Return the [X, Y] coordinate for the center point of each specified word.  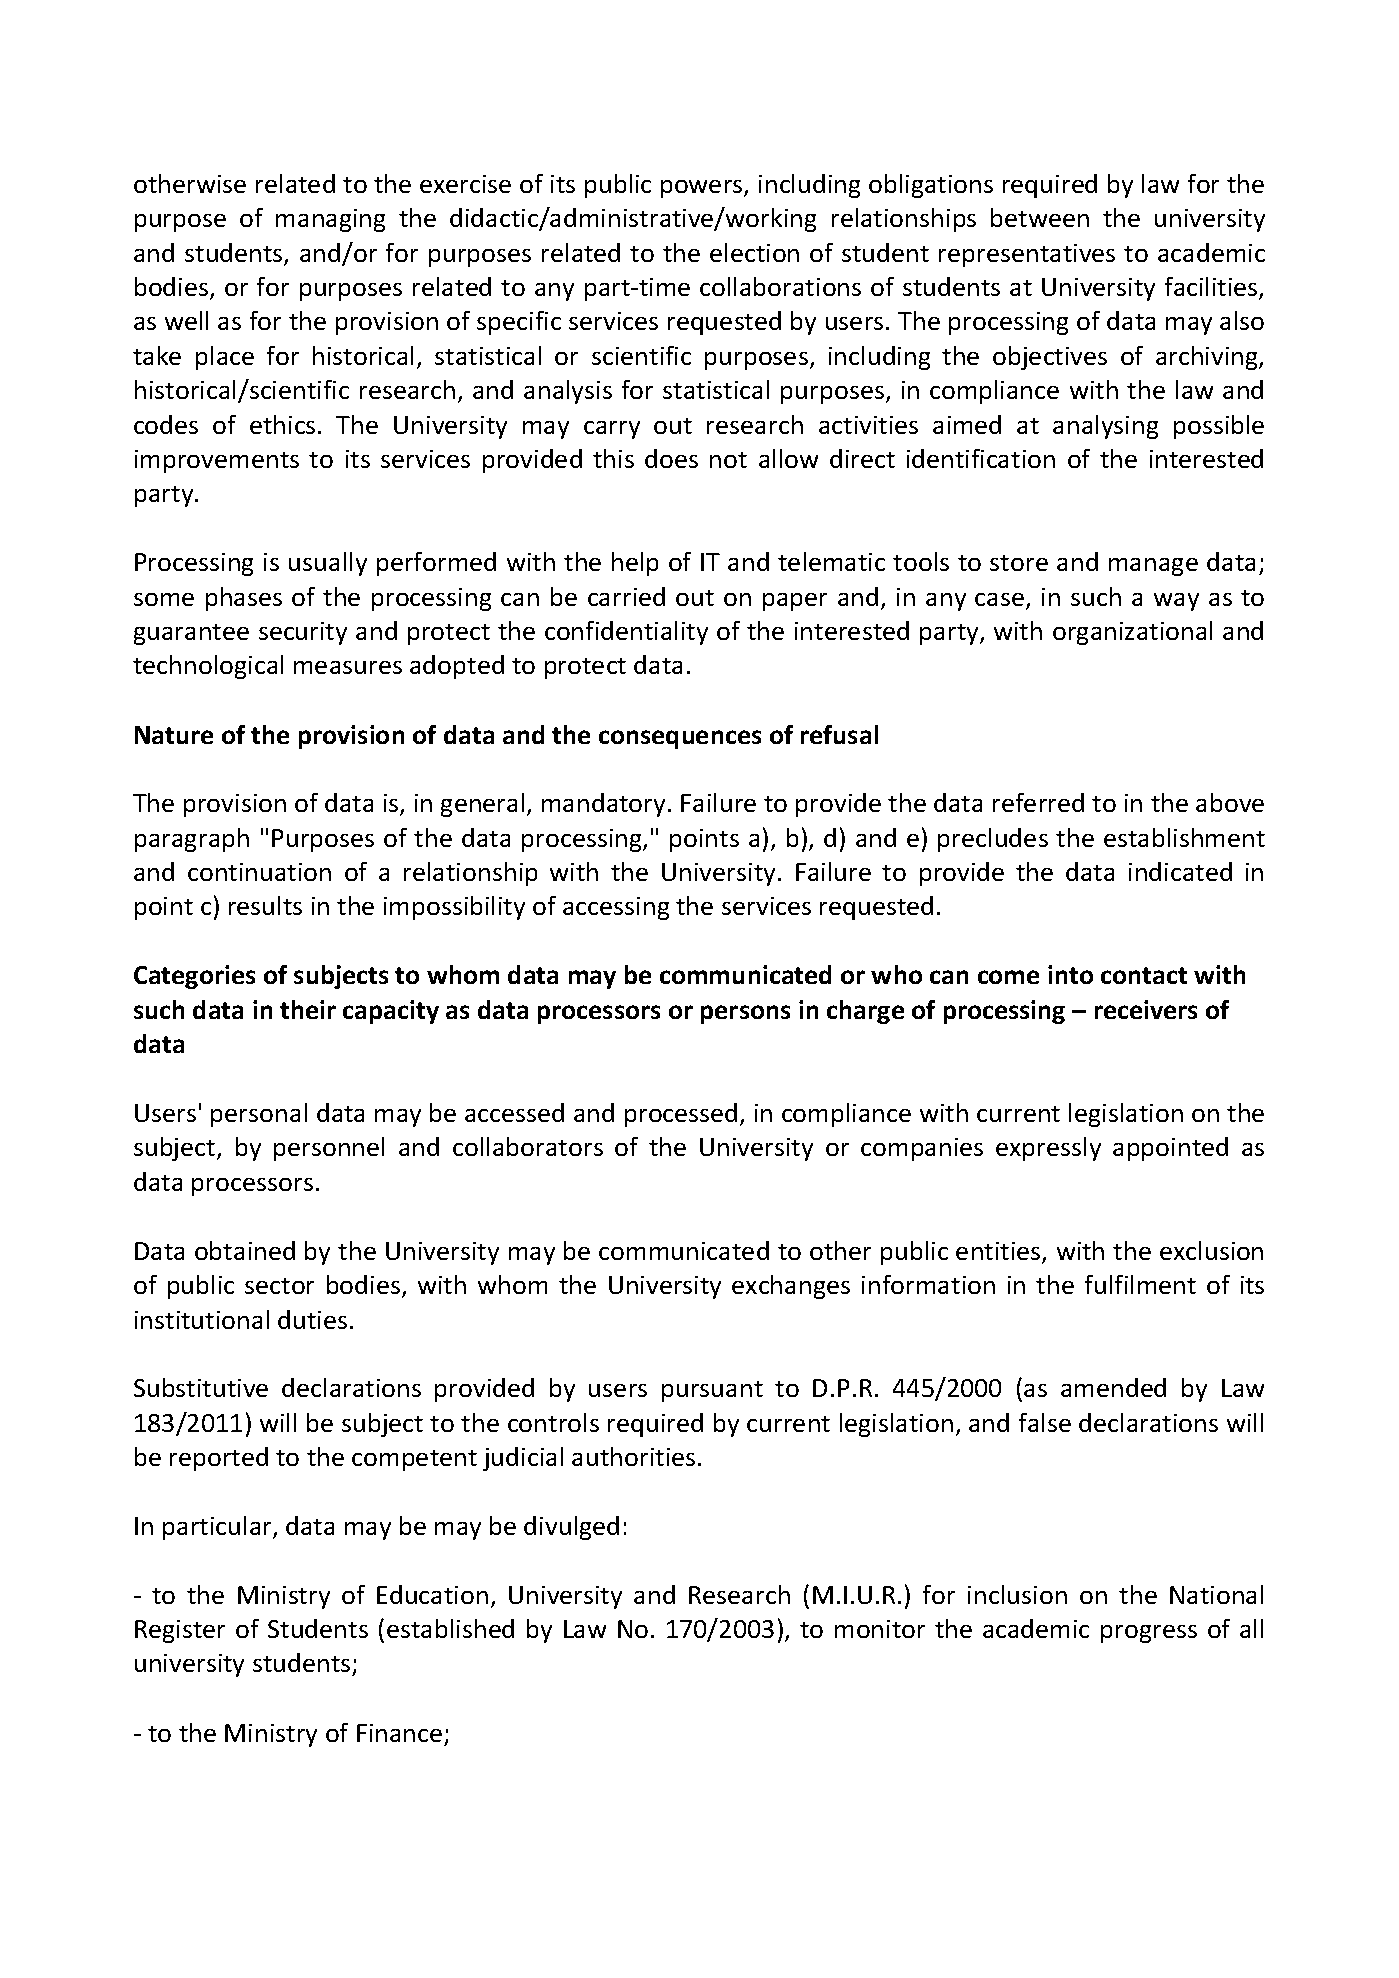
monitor [880, 1629]
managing [330, 220]
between [1040, 217]
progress [1149, 1634]
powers [703, 189]
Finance [399, 1733]
